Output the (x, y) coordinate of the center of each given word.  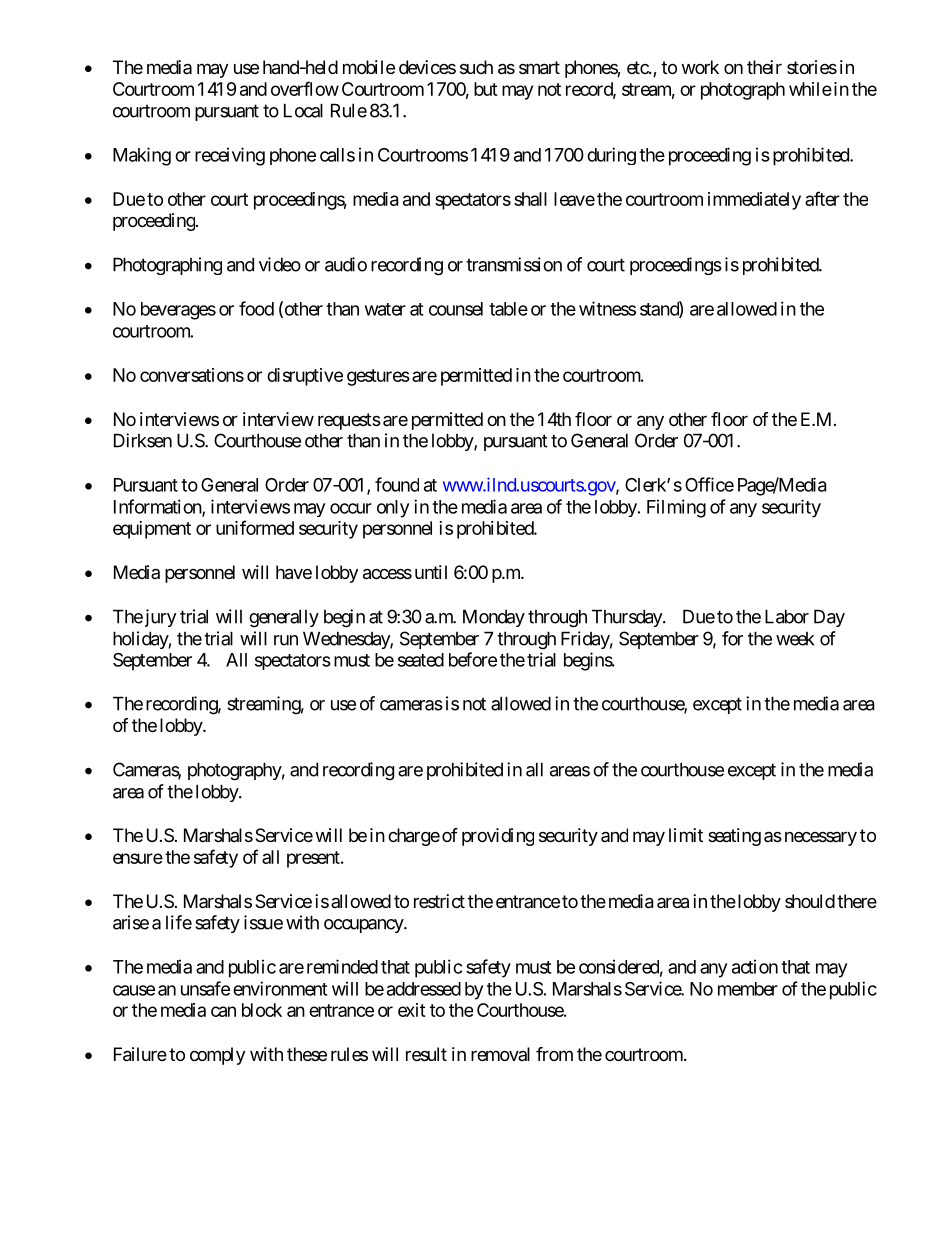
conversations (192, 375)
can (223, 1011)
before (473, 659)
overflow (305, 88)
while (810, 89)
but (486, 89)
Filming (676, 508)
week (795, 639)
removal (500, 1054)
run (286, 640)
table (508, 309)
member (748, 989)
